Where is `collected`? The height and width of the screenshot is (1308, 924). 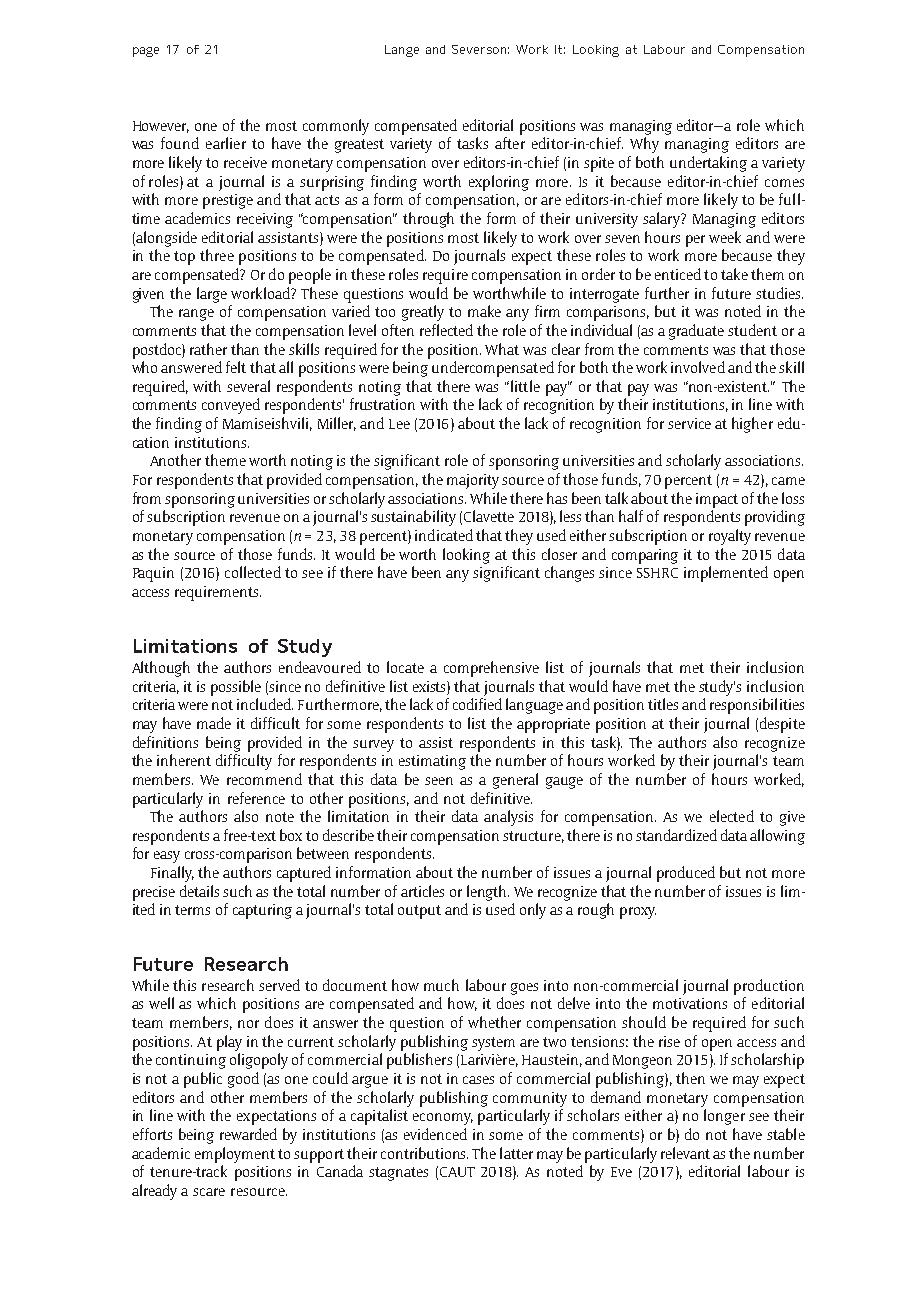 collected is located at coordinates (253, 572).
